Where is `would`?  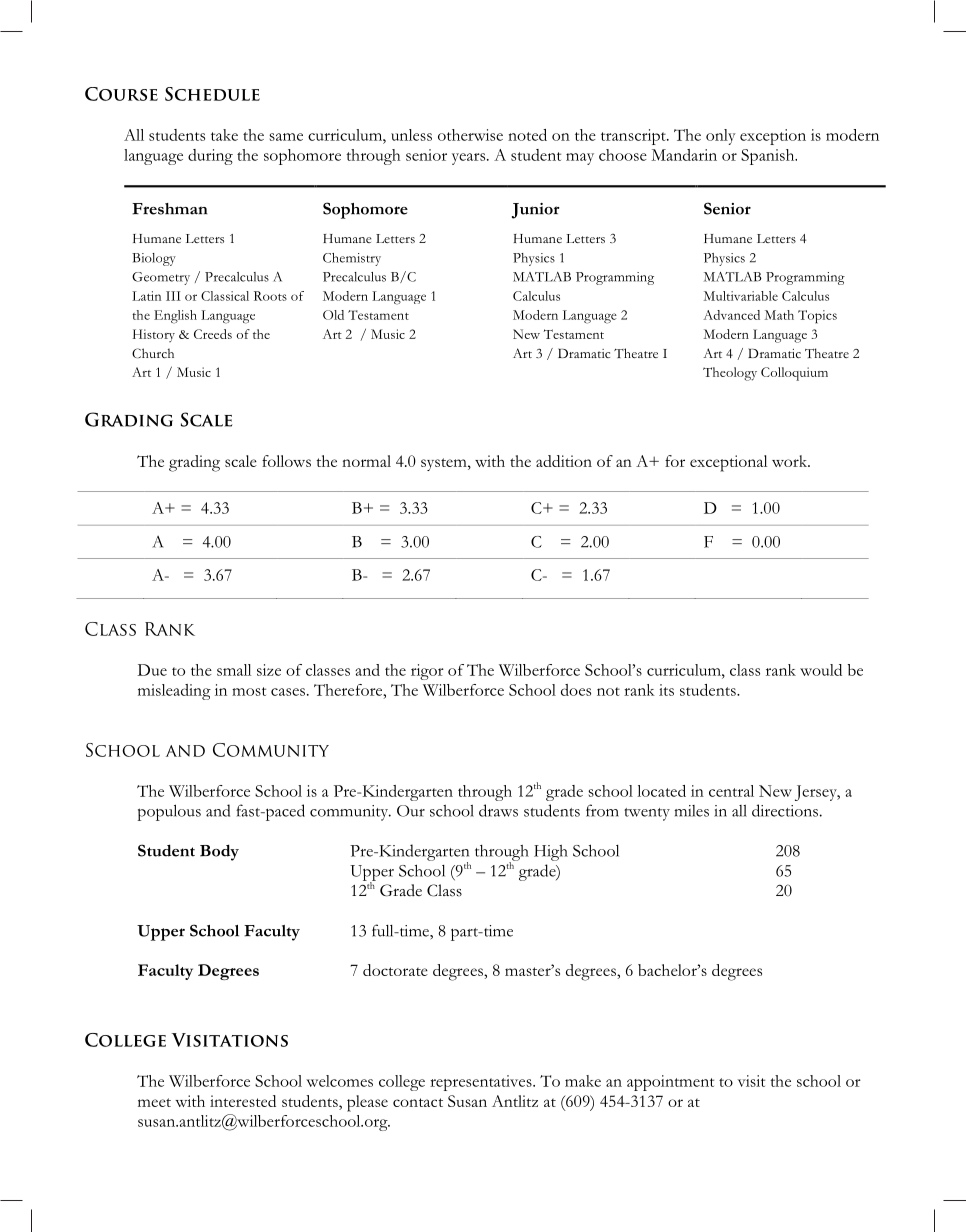
would is located at coordinates (821, 670).
